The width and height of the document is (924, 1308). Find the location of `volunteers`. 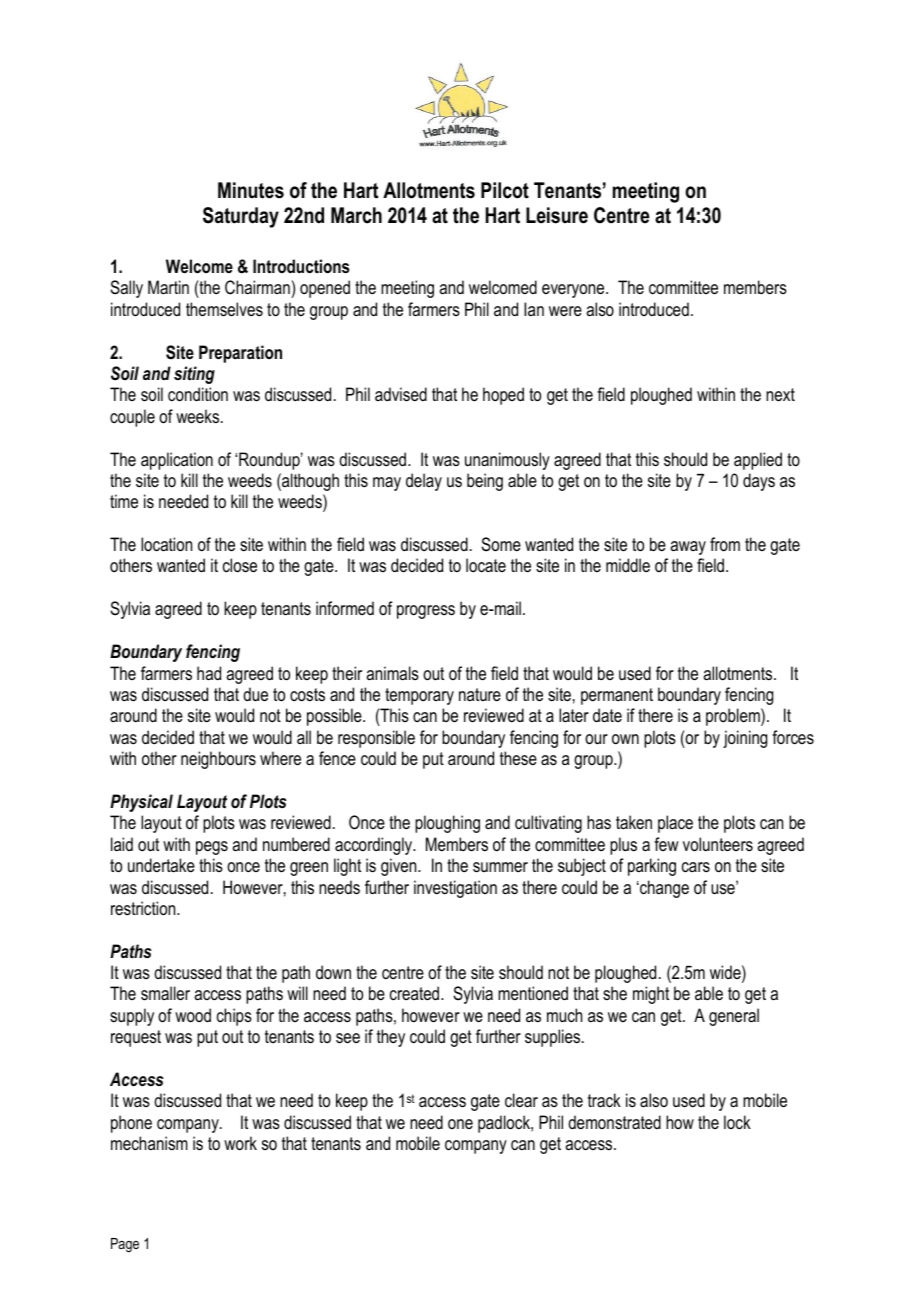

volunteers is located at coordinates (718, 844).
